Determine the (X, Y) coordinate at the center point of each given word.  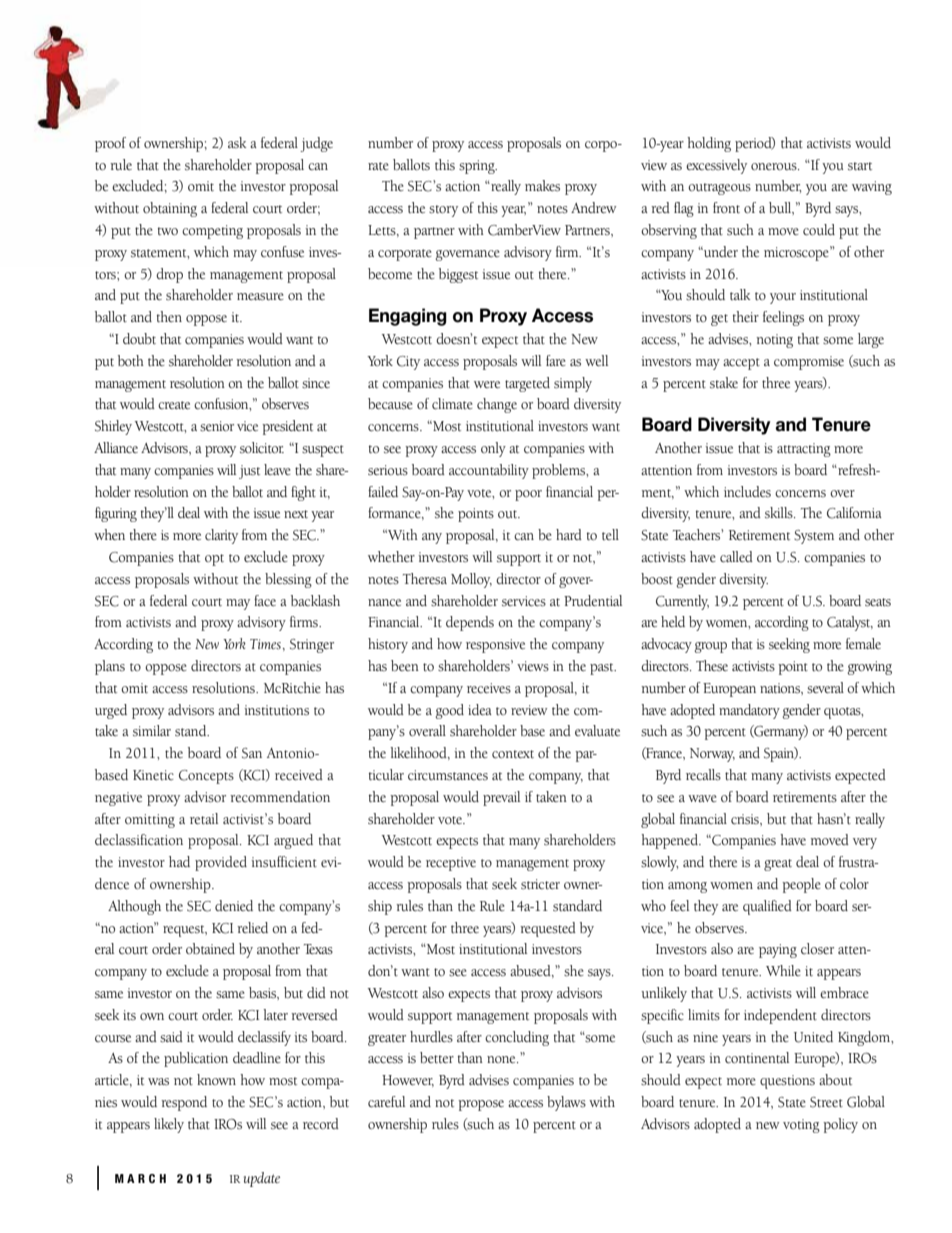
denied (234, 905)
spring (478, 167)
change (497, 405)
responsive (495, 646)
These (712, 665)
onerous (775, 167)
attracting (804, 450)
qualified (767, 907)
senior (217, 426)
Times (265, 644)
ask (237, 142)
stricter (540, 884)
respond (184, 1103)
